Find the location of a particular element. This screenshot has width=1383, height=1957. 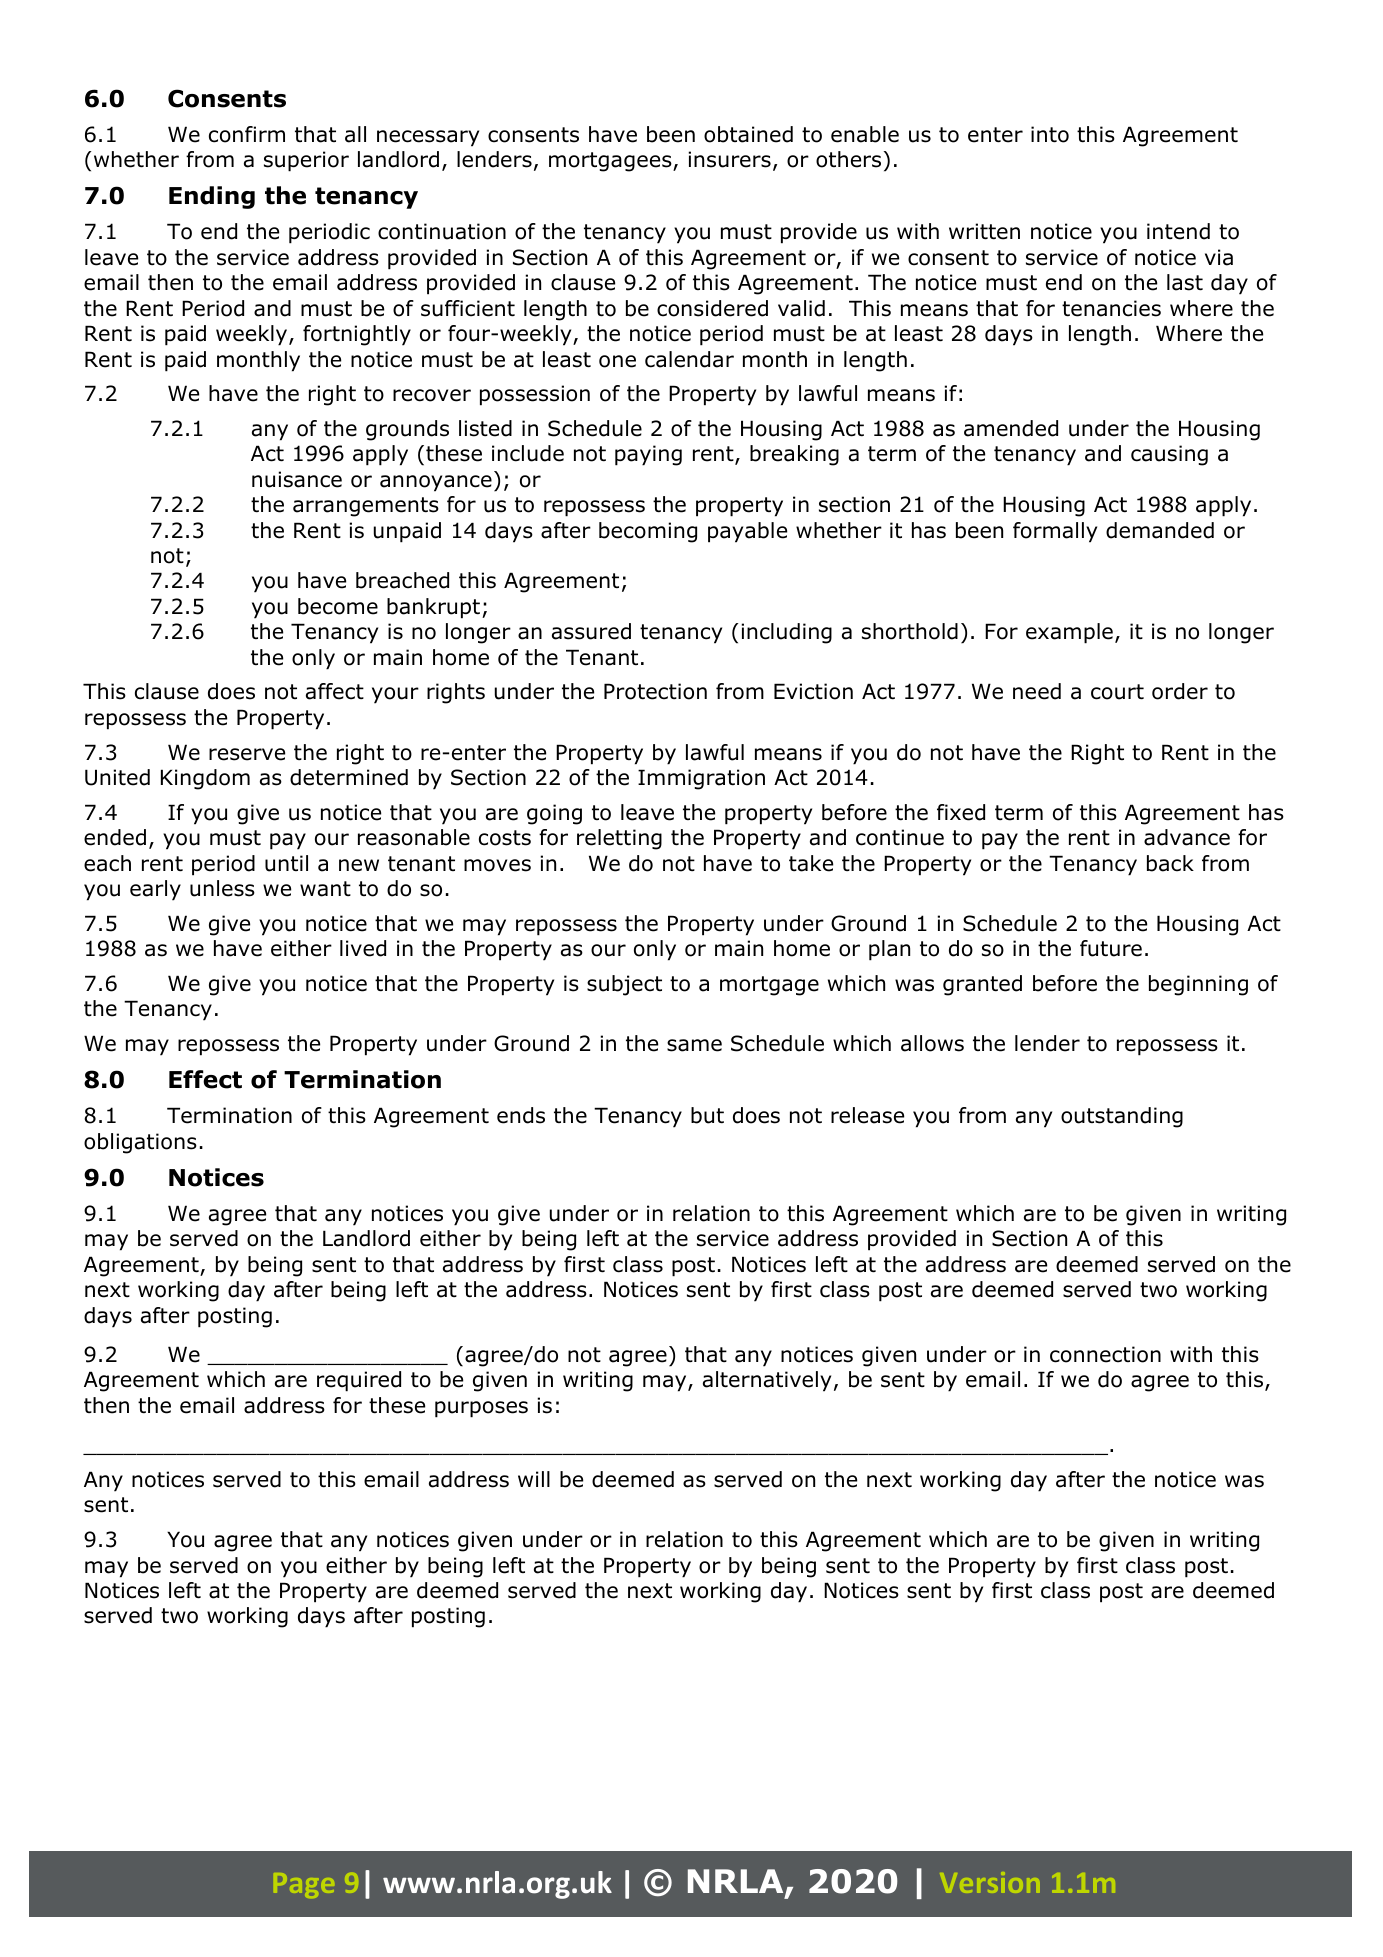

Protection is located at coordinates (655, 691).
